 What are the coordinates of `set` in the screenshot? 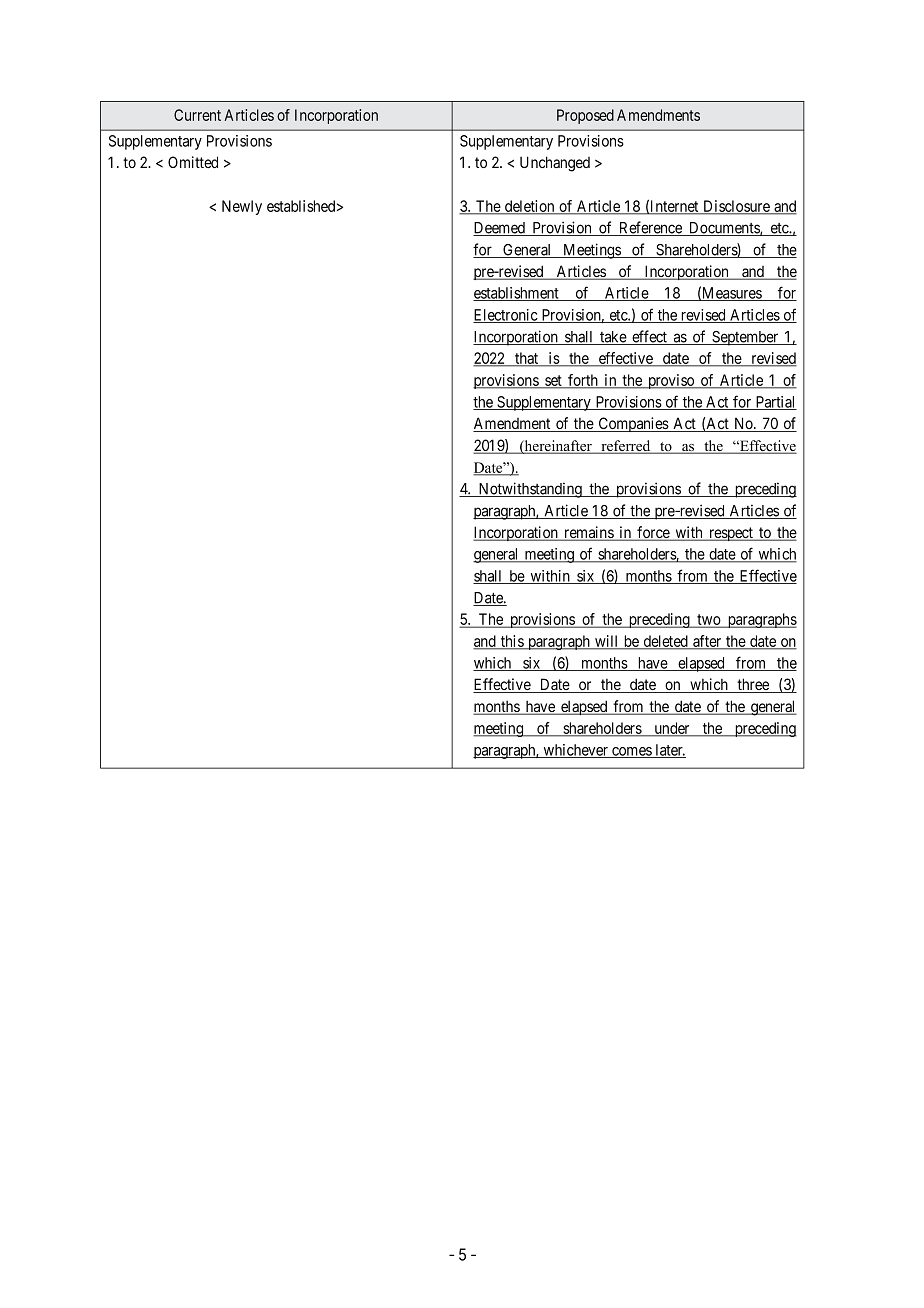 It's located at (553, 381).
